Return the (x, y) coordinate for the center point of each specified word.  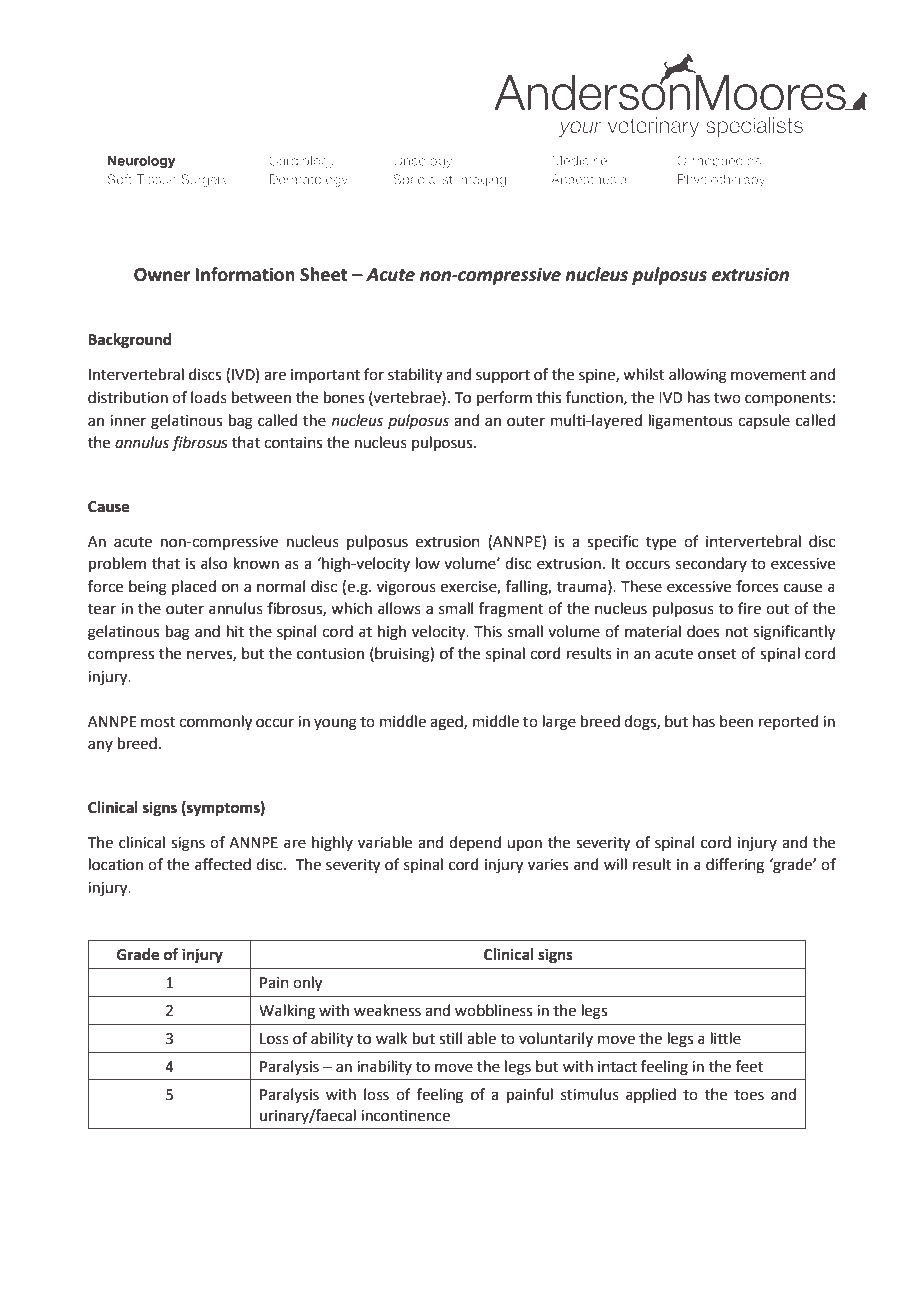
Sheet (324, 274)
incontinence (405, 1116)
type (661, 544)
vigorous (406, 588)
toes (749, 1095)
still (450, 1038)
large (559, 723)
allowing (698, 376)
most (158, 722)
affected (223, 864)
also (214, 563)
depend (475, 843)
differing (735, 866)
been (736, 721)
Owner (162, 275)
